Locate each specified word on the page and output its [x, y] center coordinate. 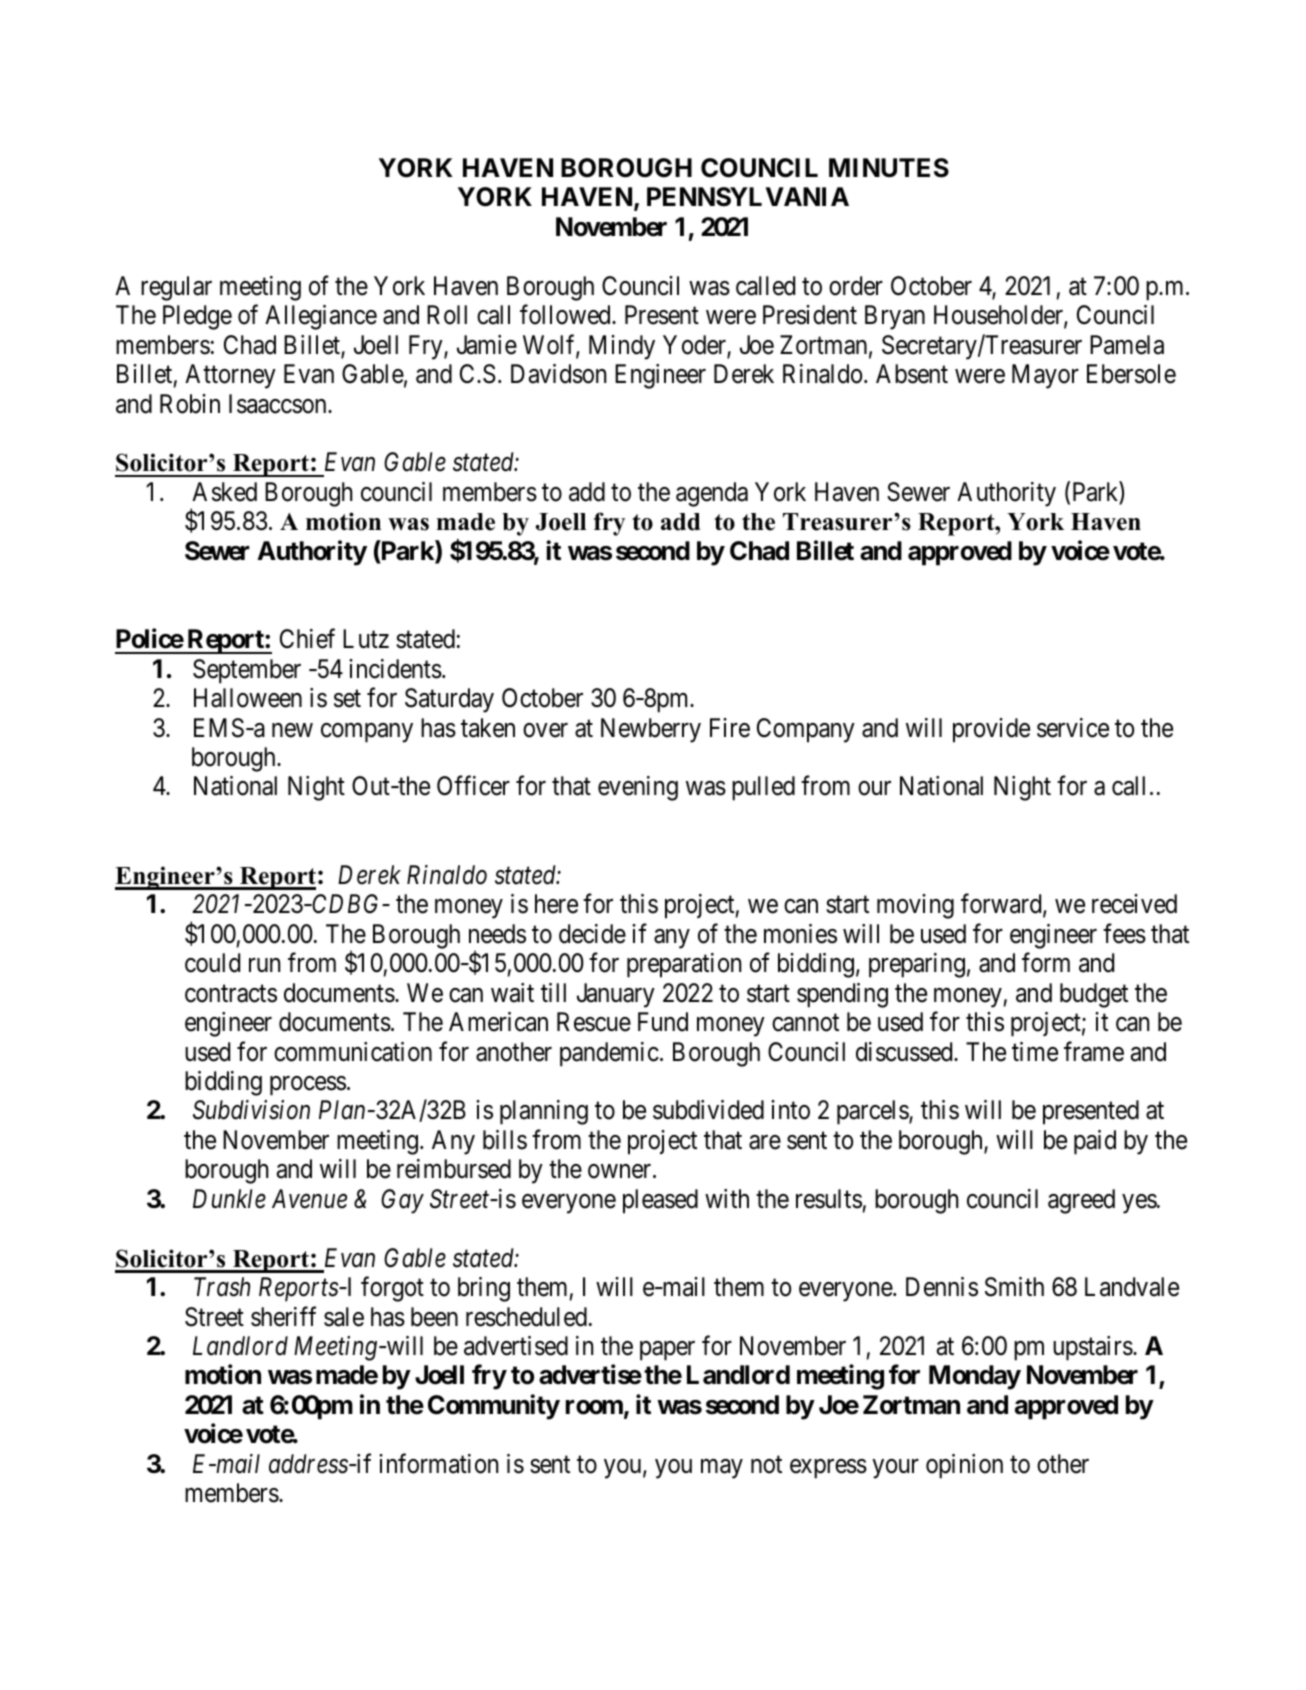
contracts [231, 994]
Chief [307, 639]
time [1035, 1052]
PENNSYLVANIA [748, 197]
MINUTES [889, 168]
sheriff [283, 1316]
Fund [663, 1022]
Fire [730, 728]
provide [991, 730]
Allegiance [321, 317]
